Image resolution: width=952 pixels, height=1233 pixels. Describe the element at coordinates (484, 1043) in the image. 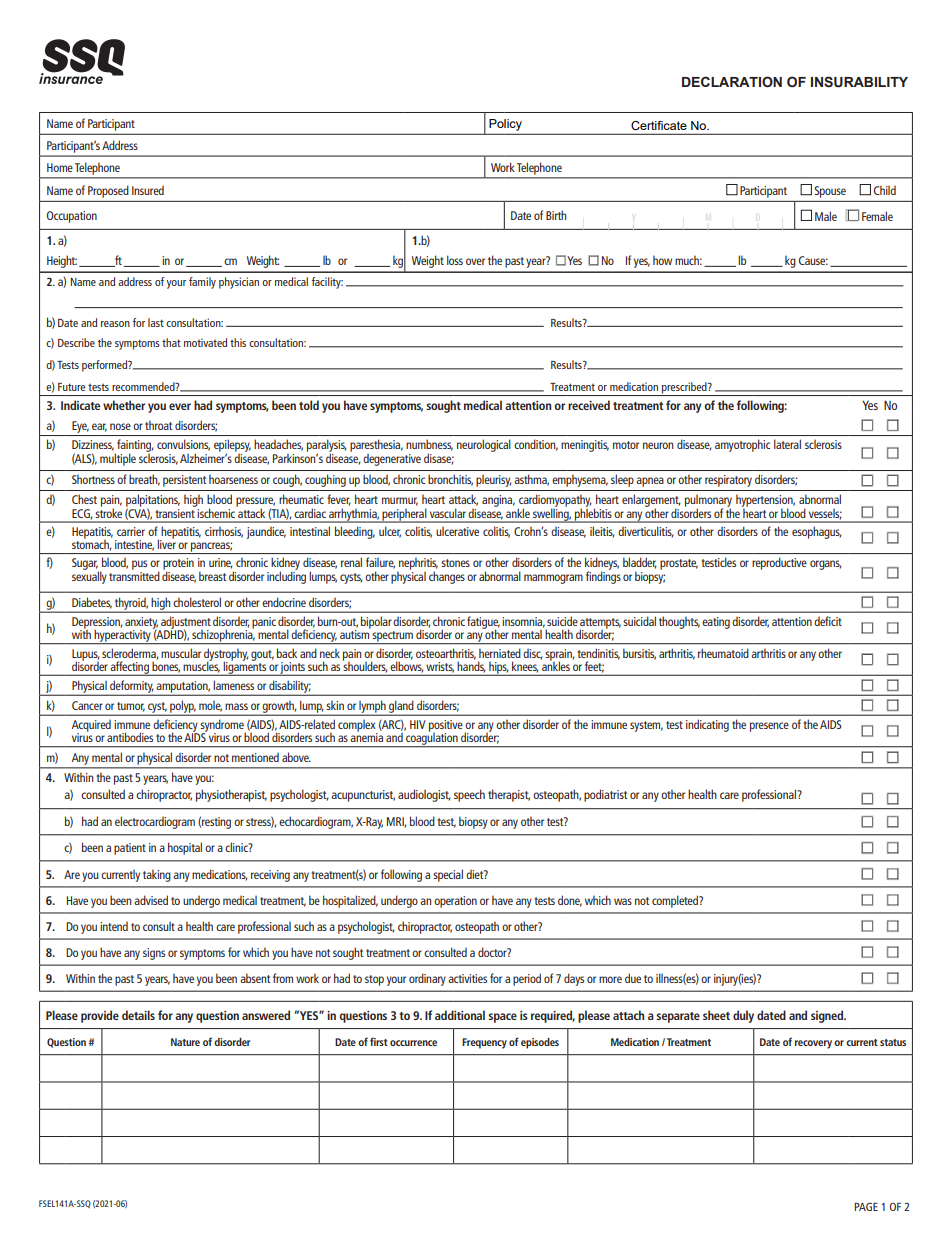

I see `Frequency` at that location.
